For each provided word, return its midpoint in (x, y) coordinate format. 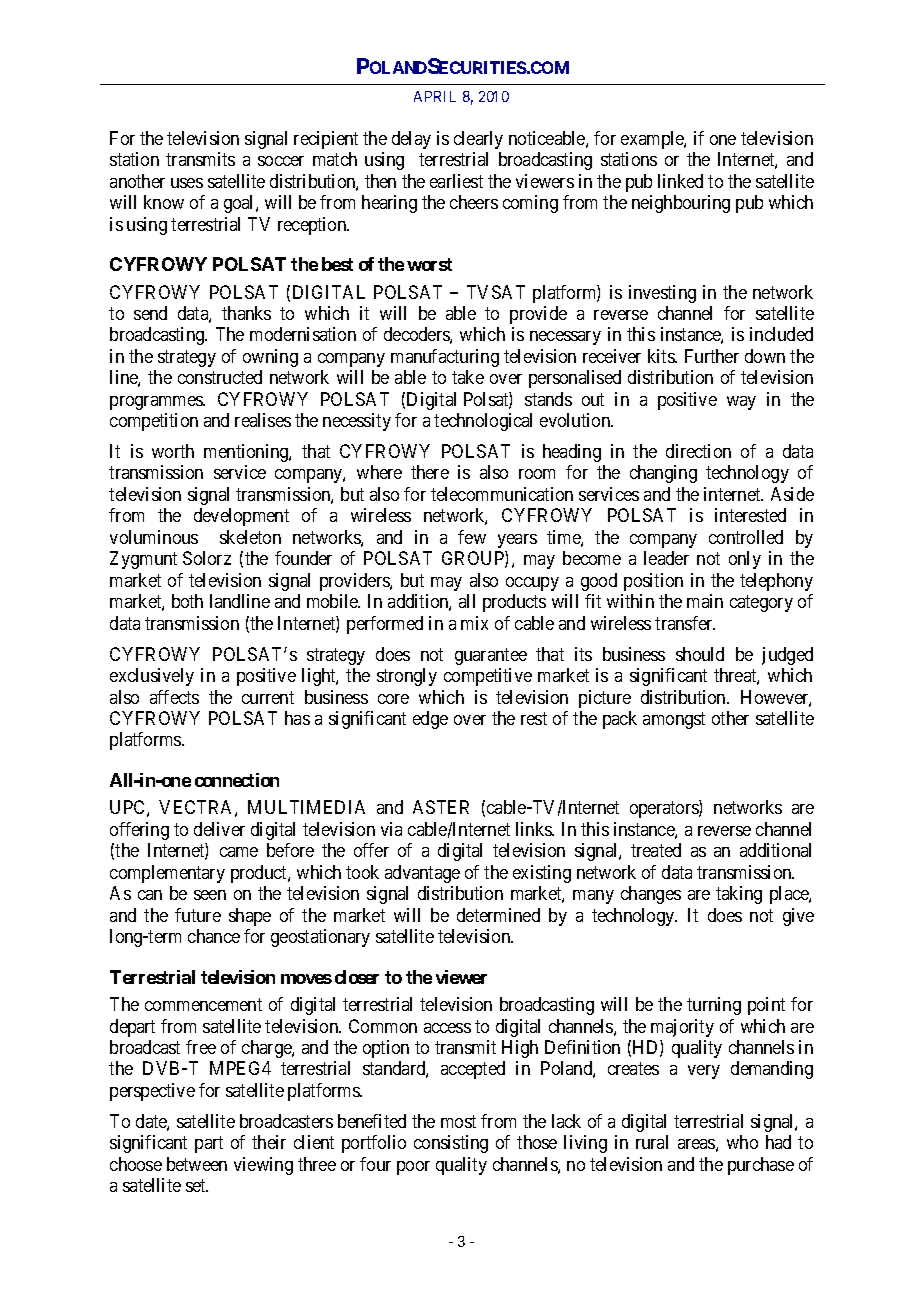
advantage (422, 874)
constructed (220, 377)
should (700, 654)
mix (474, 623)
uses (187, 183)
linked (680, 181)
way (741, 403)
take (468, 377)
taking (739, 895)
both (187, 601)
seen (210, 895)
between (197, 1164)
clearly (478, 140)
